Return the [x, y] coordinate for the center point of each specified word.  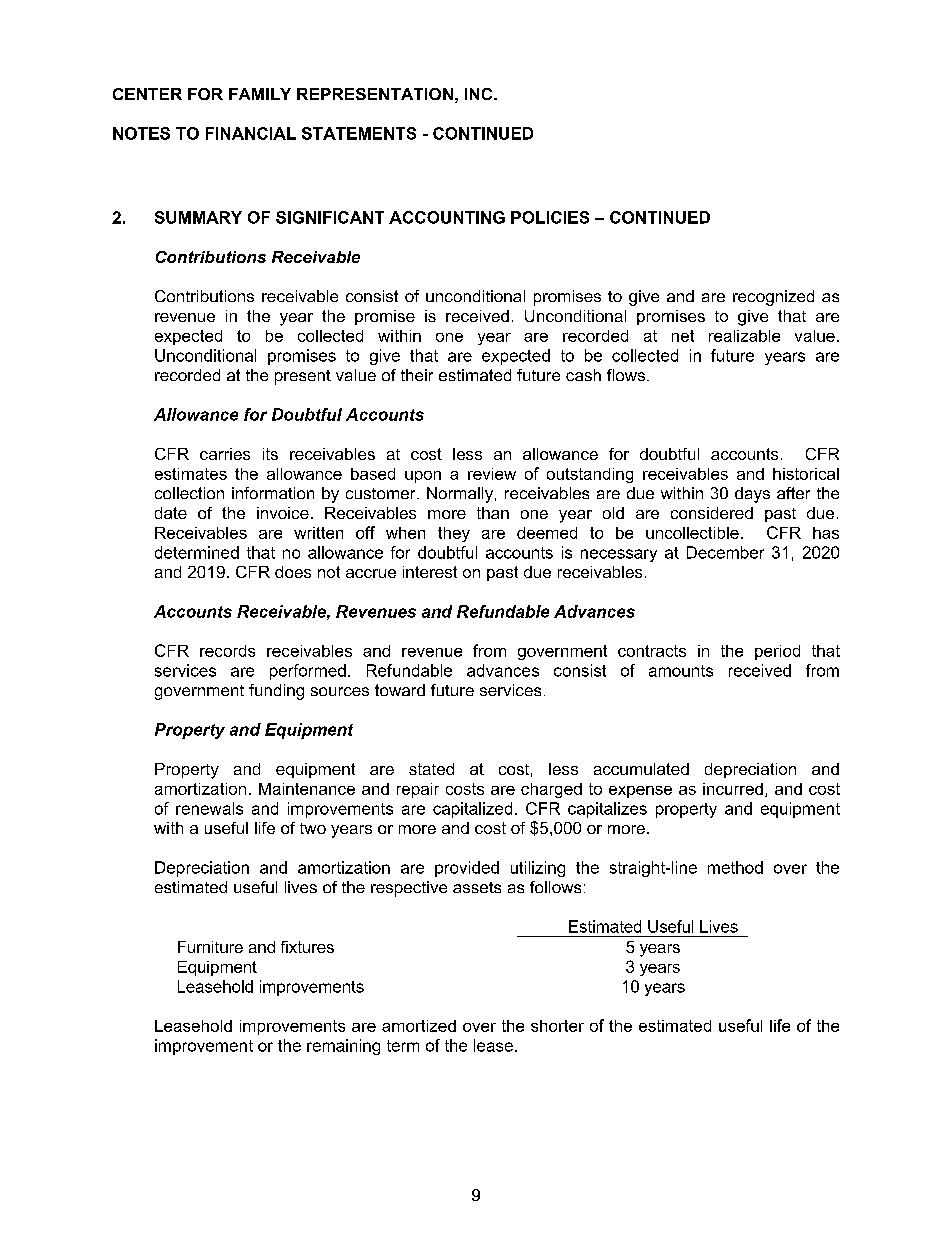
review [492, 474]
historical [806, 474]
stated [431, 769]
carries [225, 454]
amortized [419, 1026]
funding [276, 692]
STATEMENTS [359, 133]
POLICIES [550, 217]
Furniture [210, 947]
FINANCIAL [251, 133]
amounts [681, 671]
